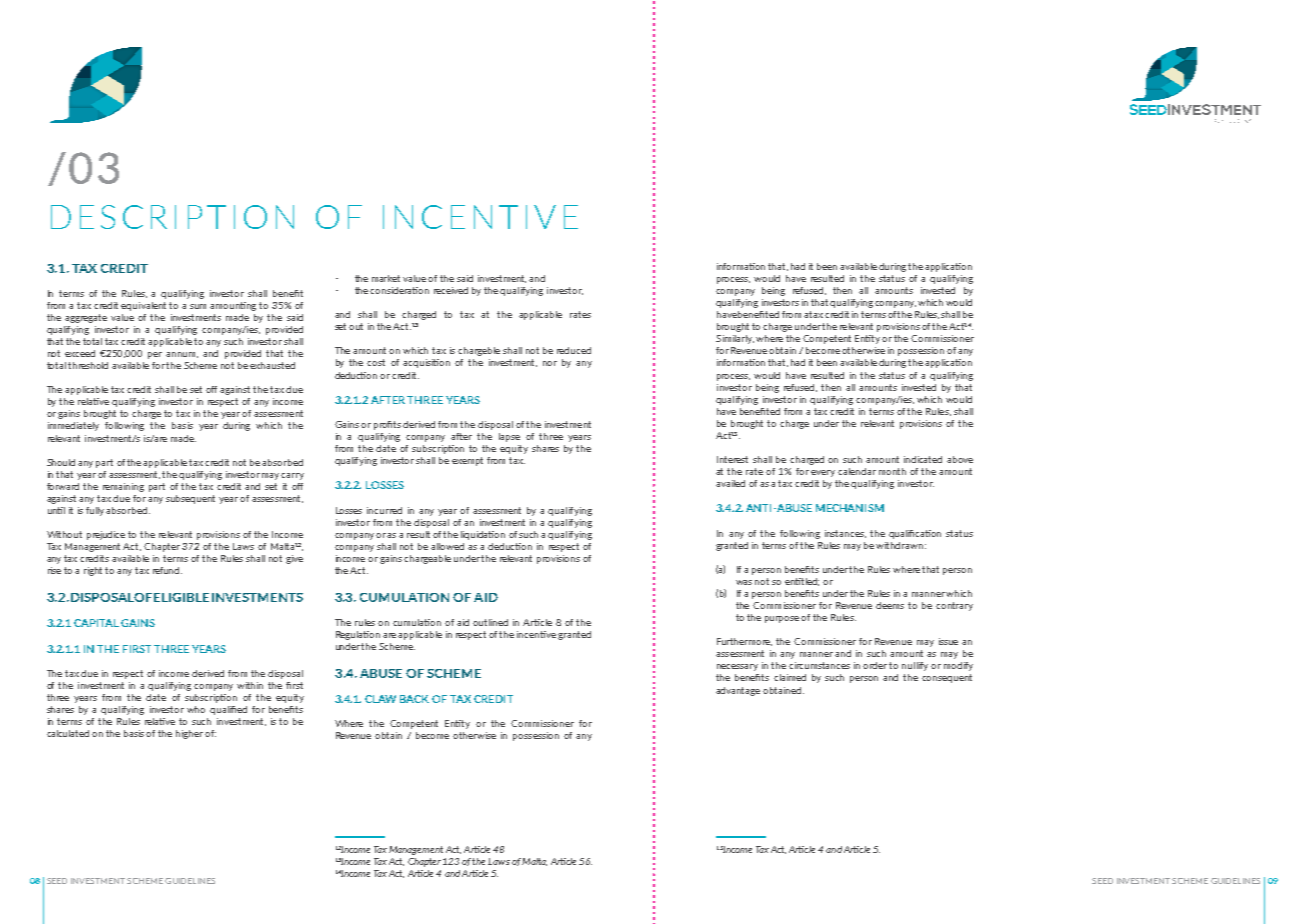 This document has height=924, width=1308. I want to click on received, so click(451, 290).
